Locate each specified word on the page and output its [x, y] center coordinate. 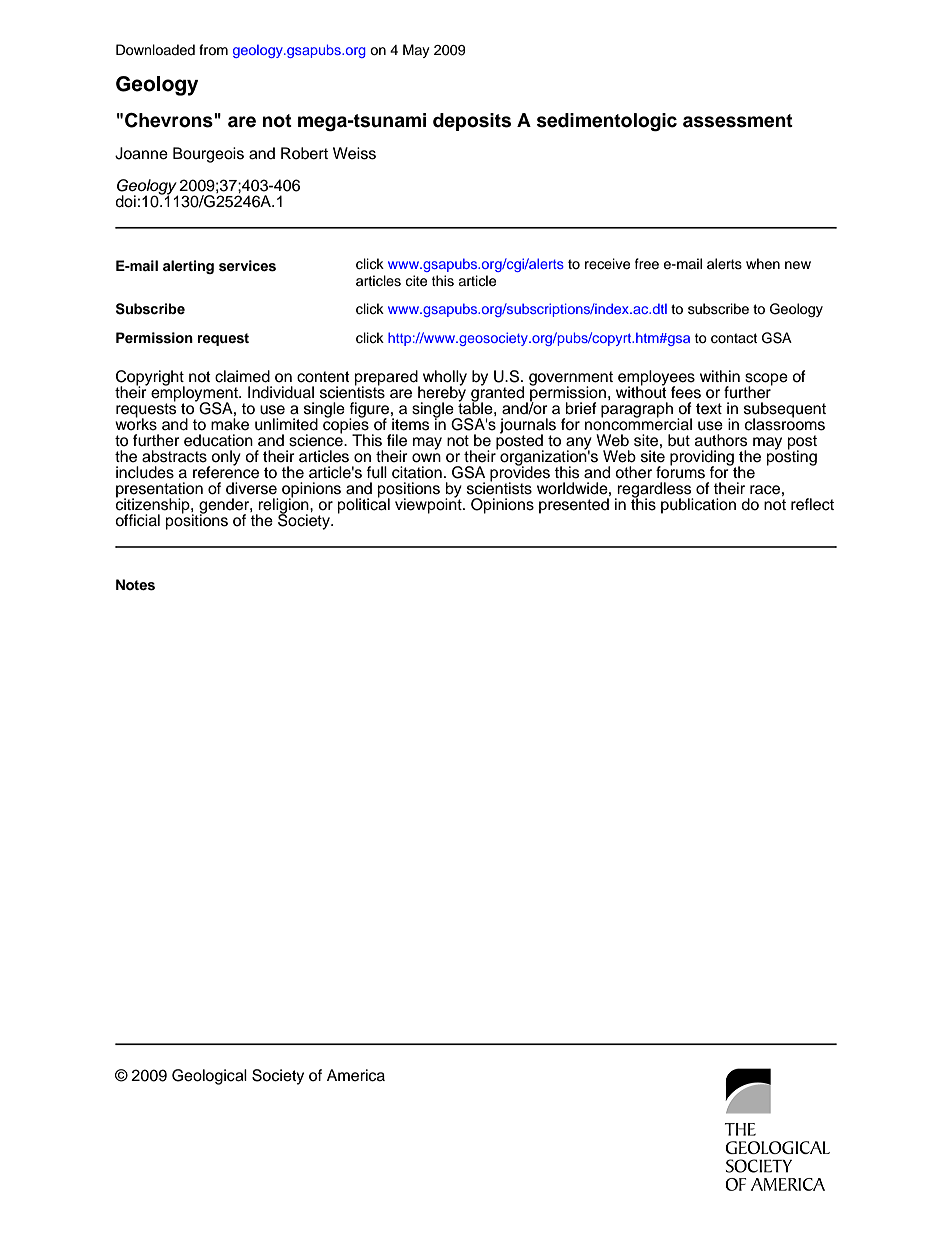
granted [499, 394]
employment [195, 394]
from [213, 50]
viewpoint [429, 505]
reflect [812, 504]
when [763, 264]
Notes [135, 585]
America [356, 1075]
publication [698, 506]
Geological [209, 1077]
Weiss [354, 153]
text [709, 409]
